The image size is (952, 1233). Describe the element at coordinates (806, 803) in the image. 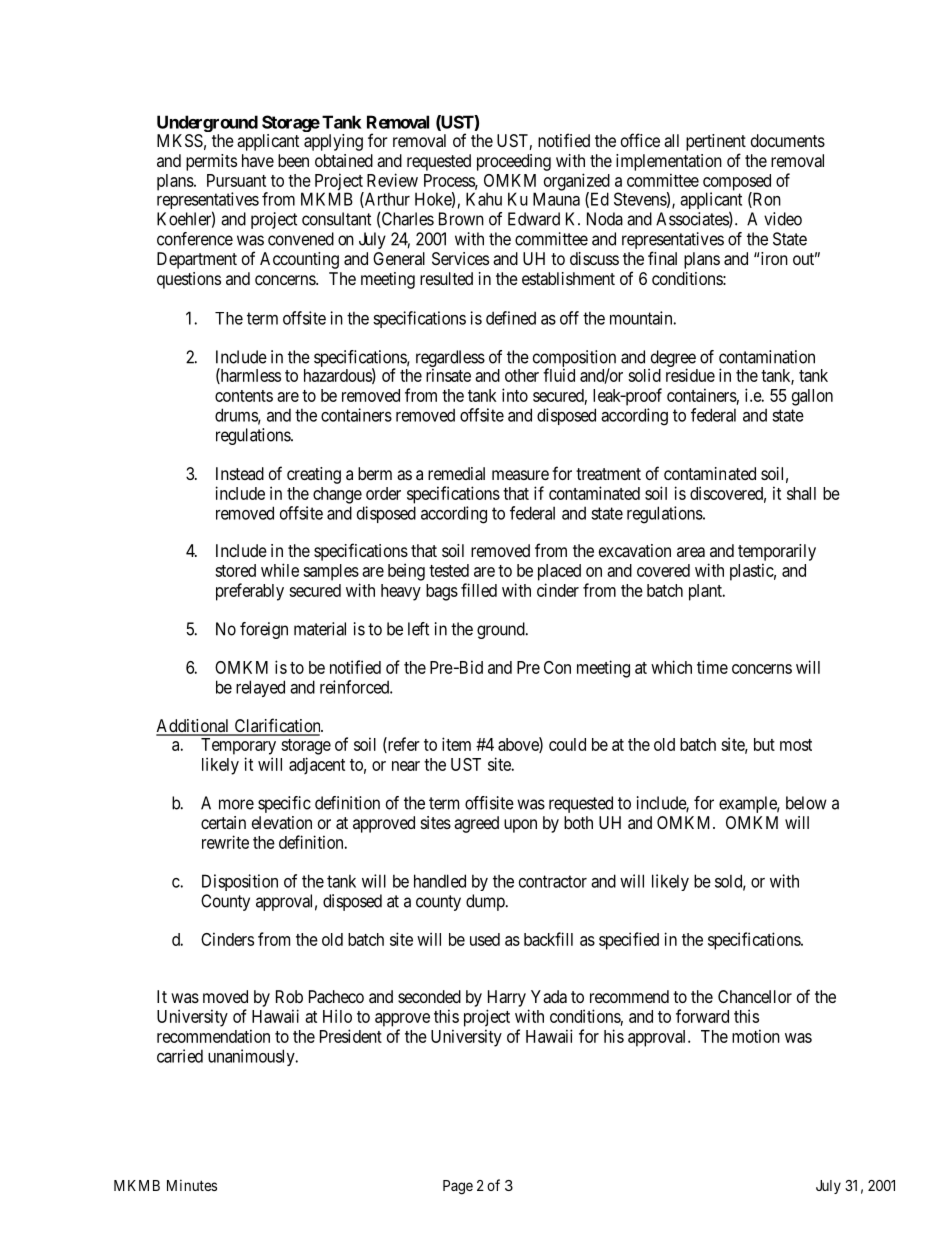

I see `below` at that location.
